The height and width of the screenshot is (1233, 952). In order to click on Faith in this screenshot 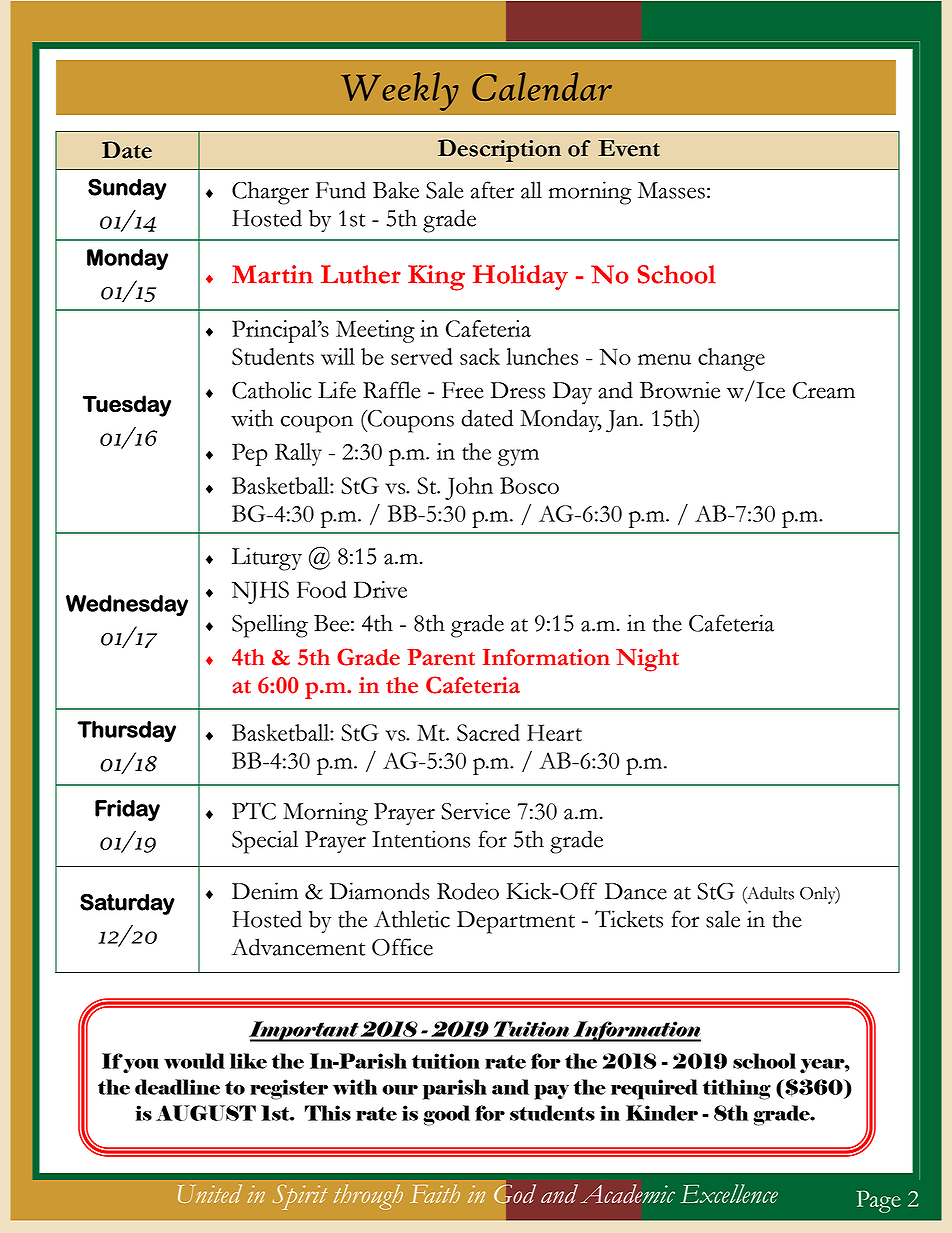, I will do `click(435, 1193)`.
